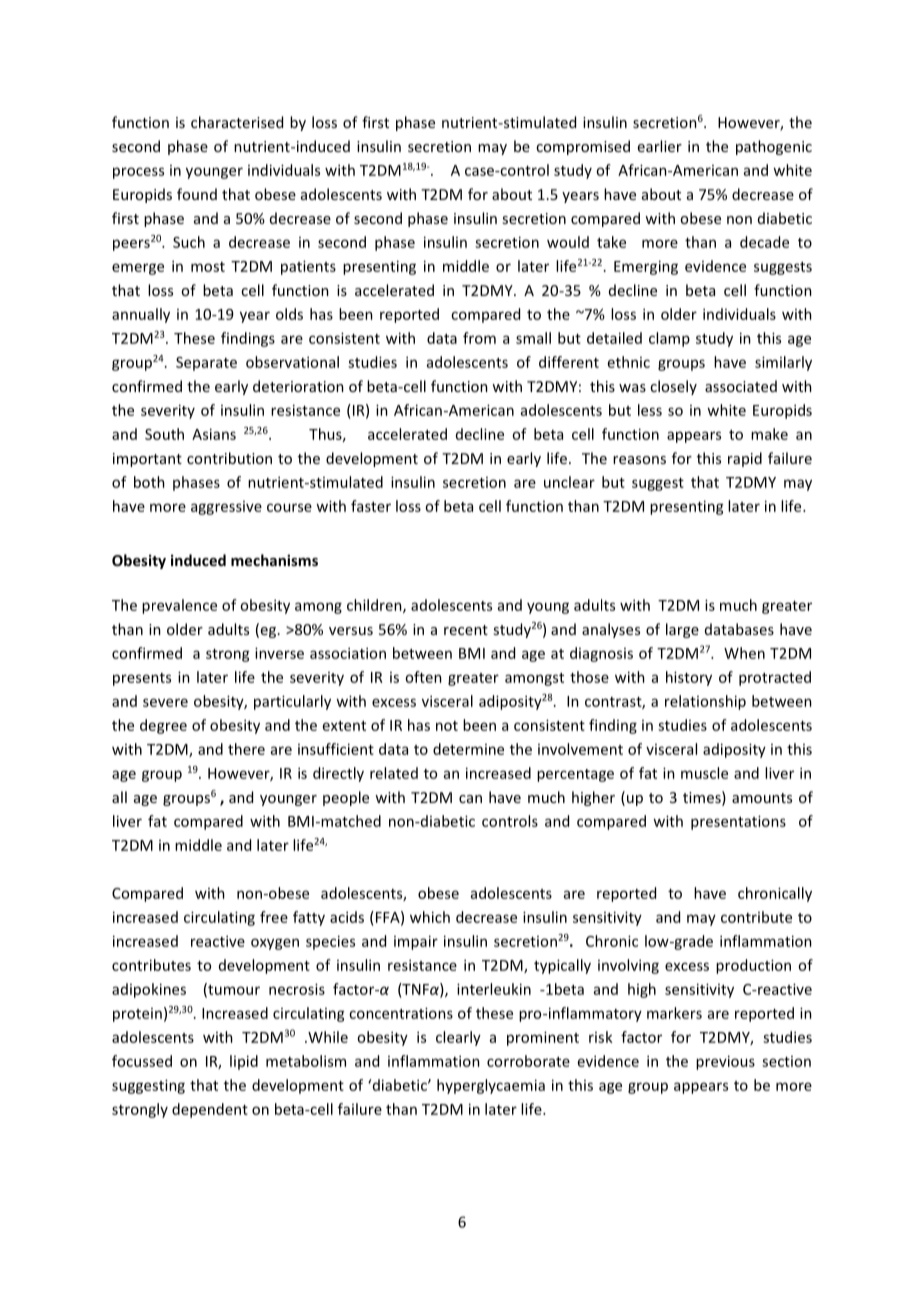 Image resolution: width=924 pixels, height=1308 pixels. I want to click on faster, so click(371, 506).
